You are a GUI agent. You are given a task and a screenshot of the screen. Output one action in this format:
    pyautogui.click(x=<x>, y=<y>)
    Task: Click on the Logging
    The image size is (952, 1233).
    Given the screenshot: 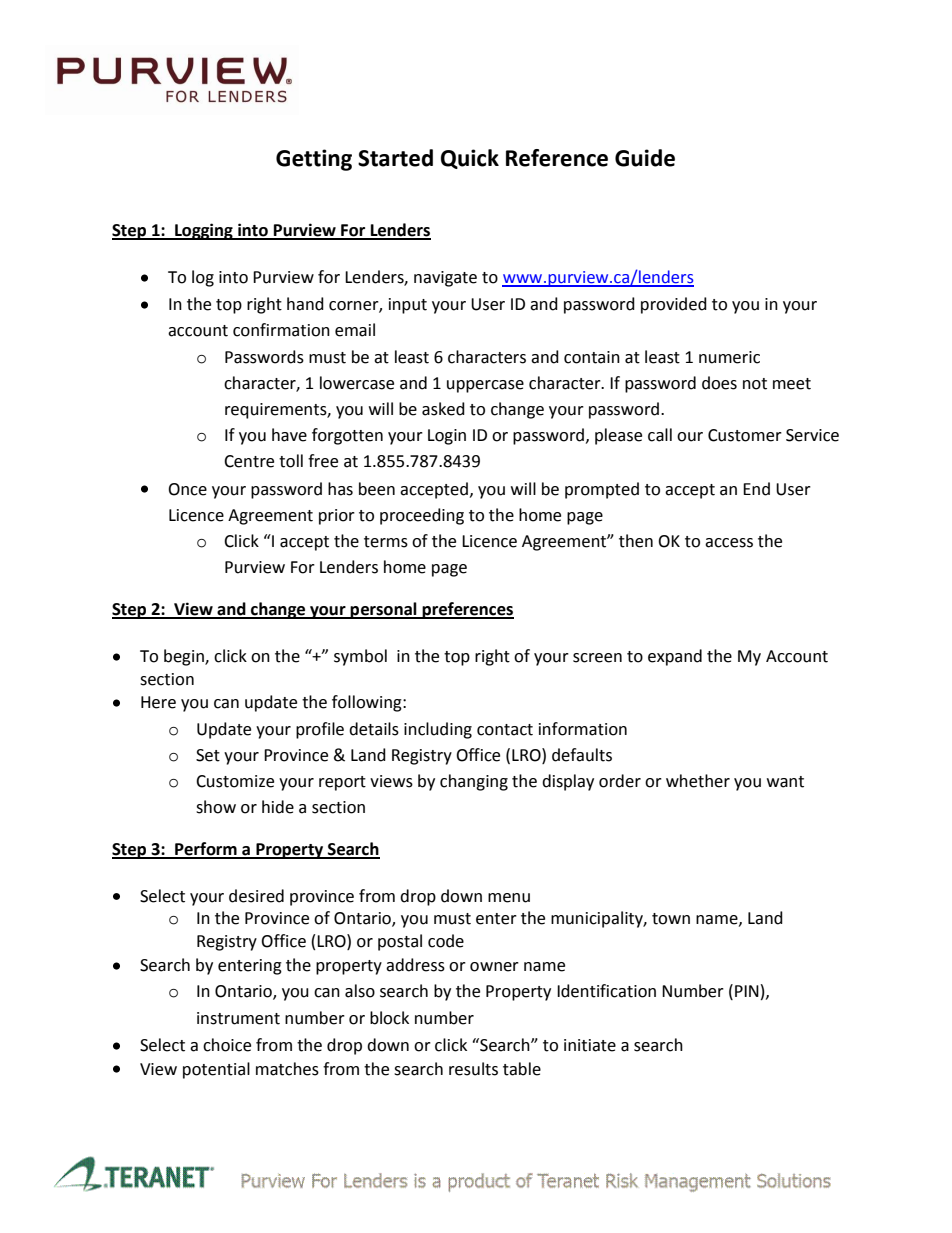 What is the action you would take?
    pyautogui.click(x=204, y=231)
